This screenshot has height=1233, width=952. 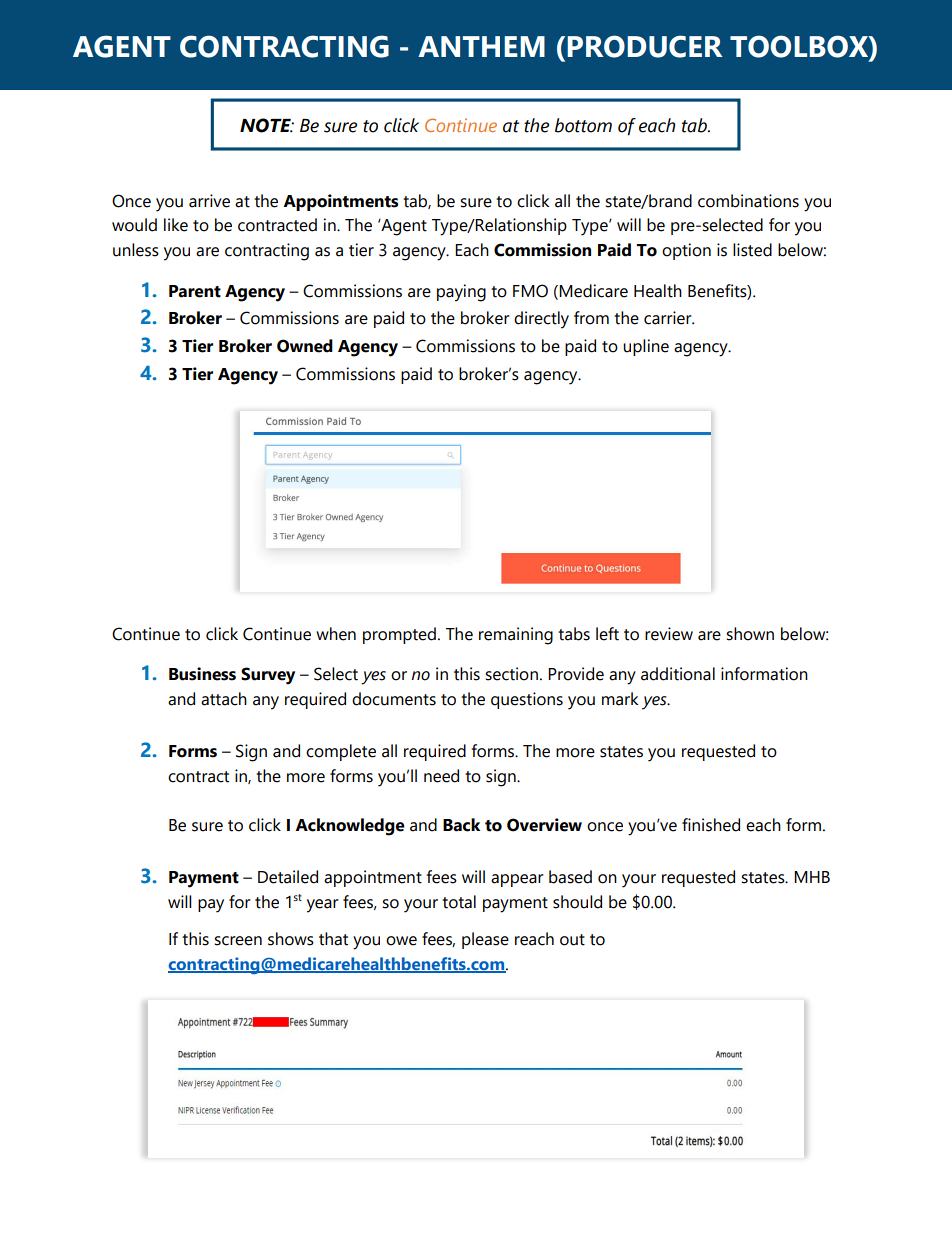 I want to click on carrier, so click(x=669, y=318).
